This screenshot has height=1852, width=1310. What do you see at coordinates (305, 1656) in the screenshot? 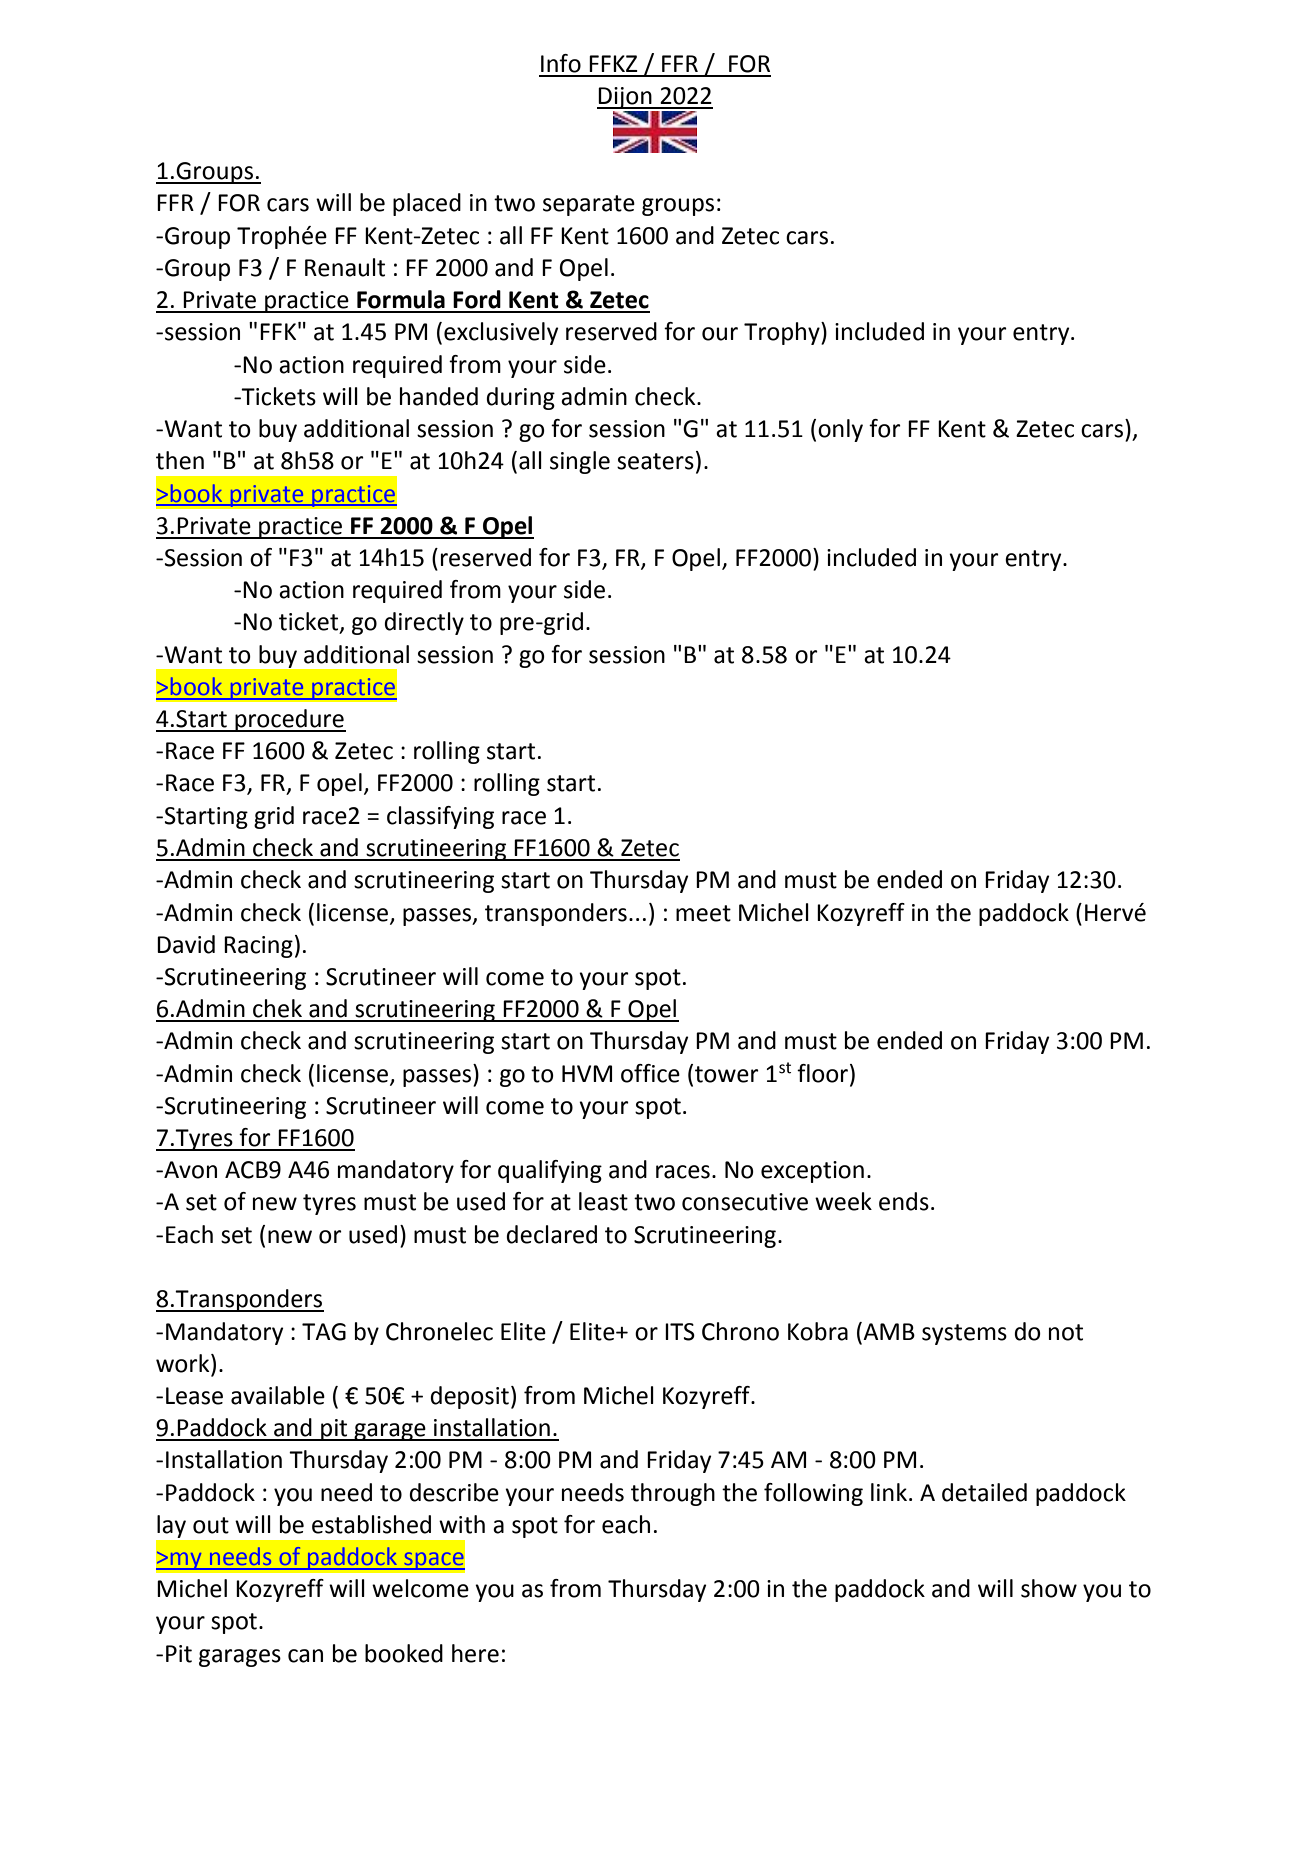
I see `can` at bounding box center [305, 1656].
